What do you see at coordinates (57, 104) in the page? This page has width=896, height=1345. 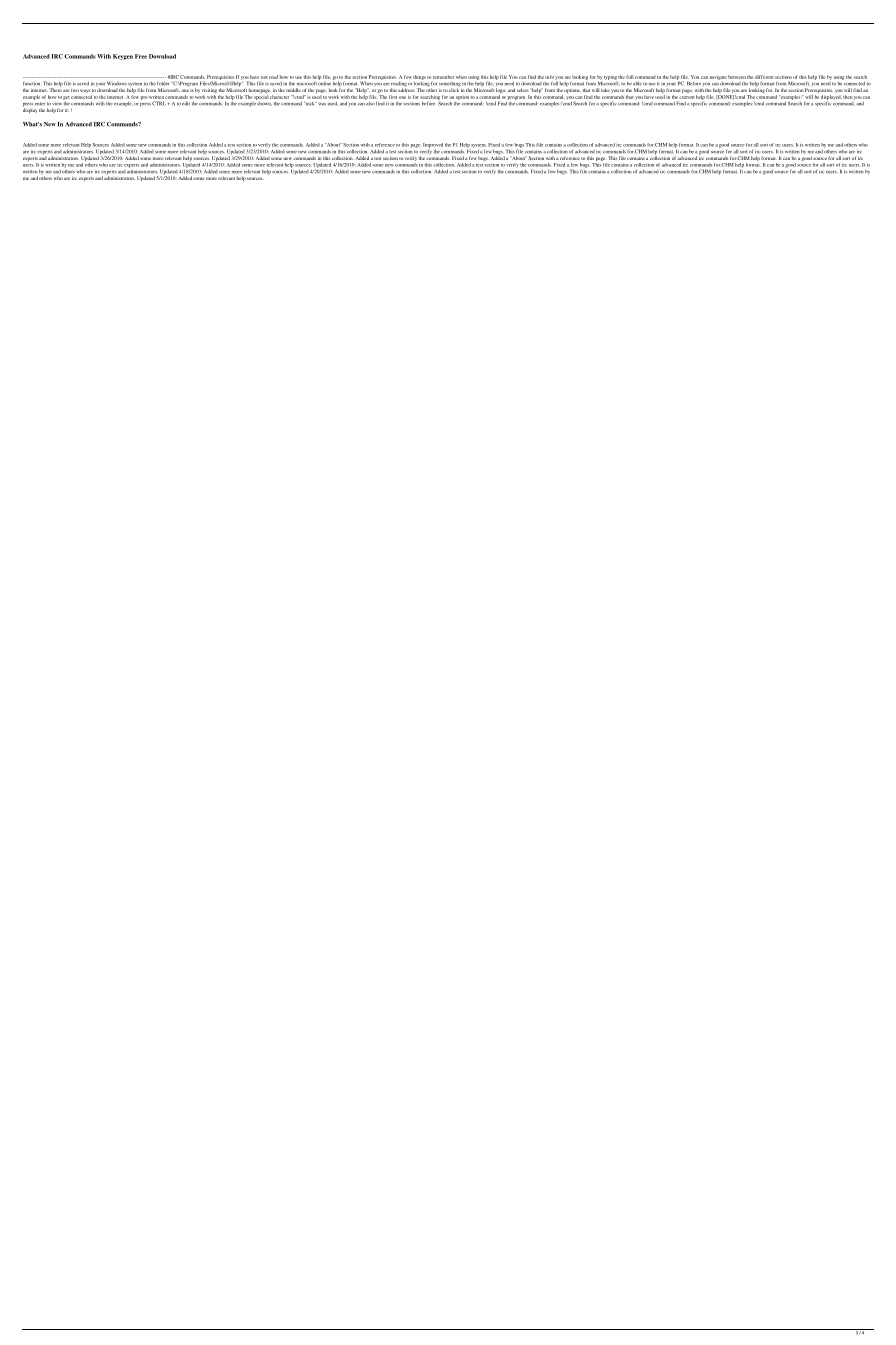 I see `view` at bounding box center [57, 104].
